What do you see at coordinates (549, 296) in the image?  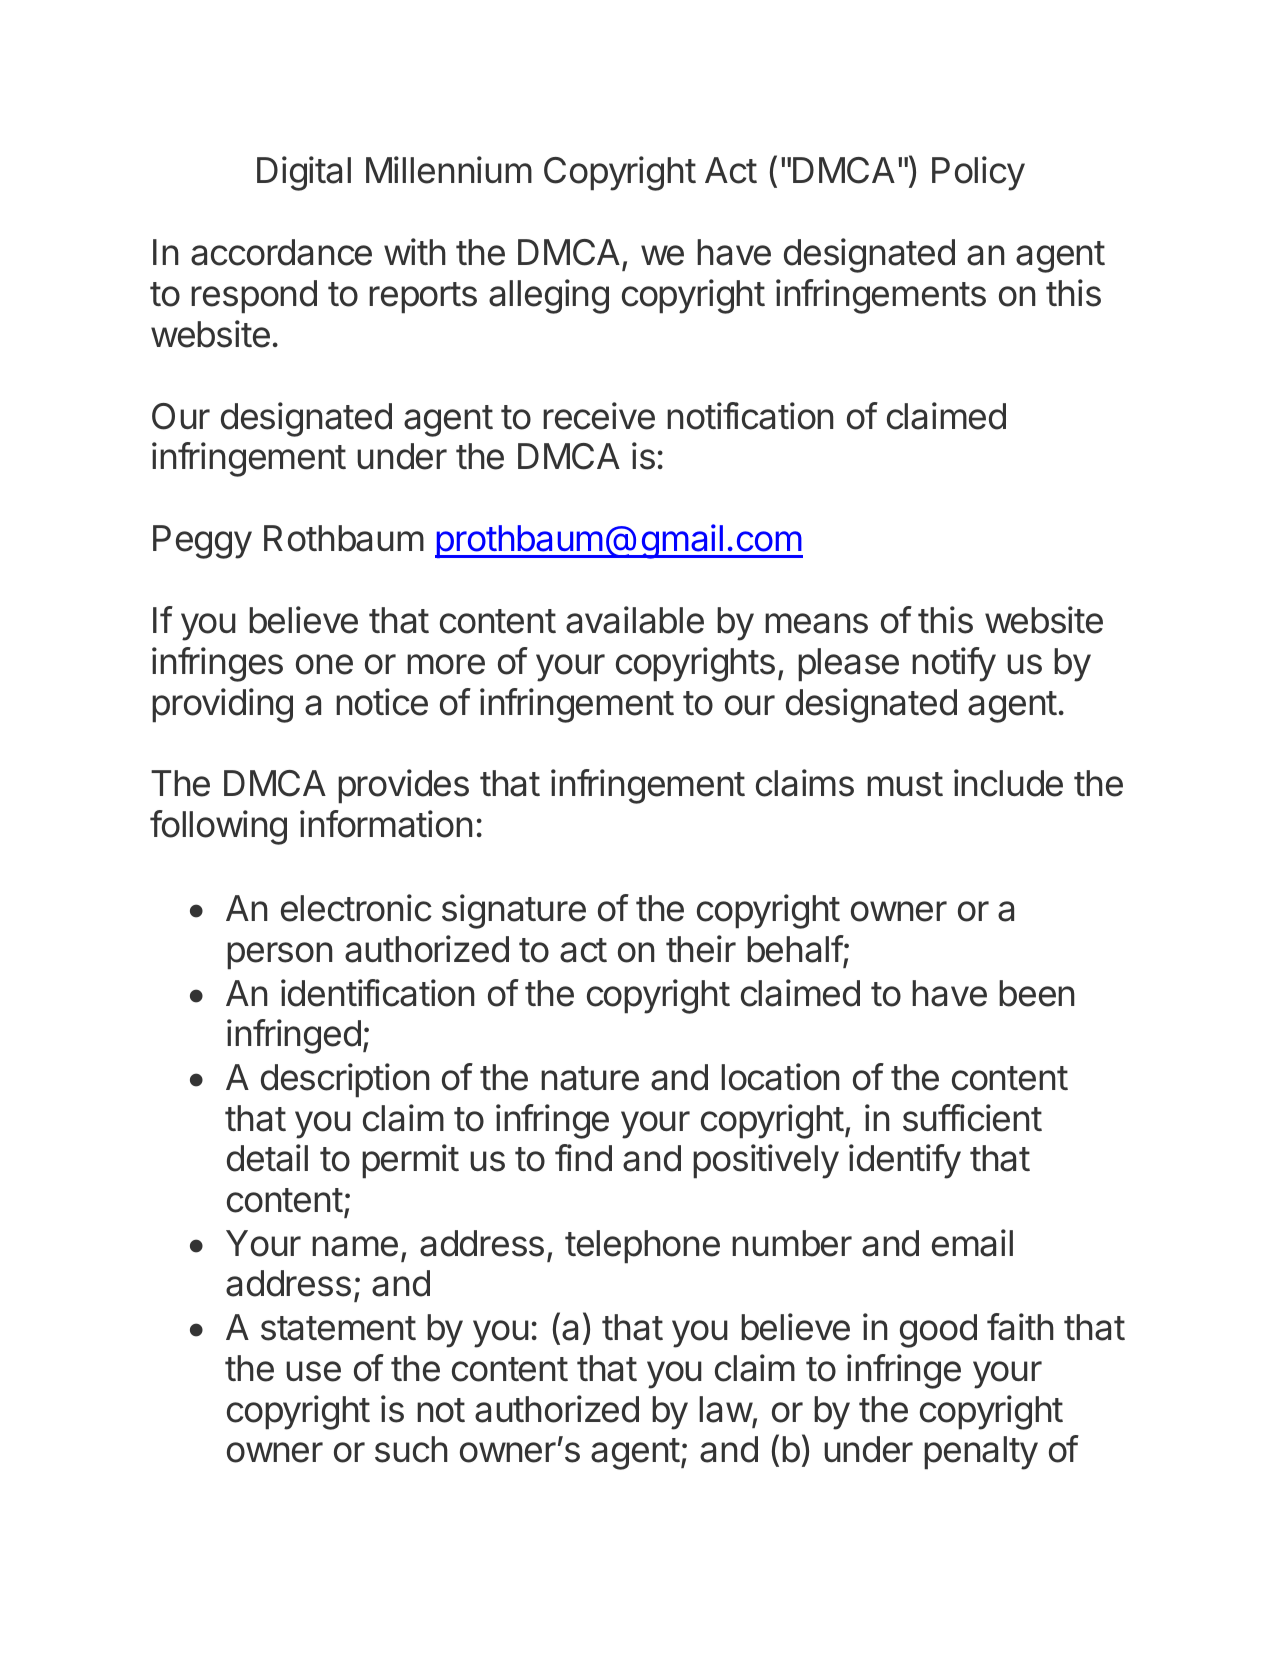 I see `alleging` at bounding box center [549, 296].
